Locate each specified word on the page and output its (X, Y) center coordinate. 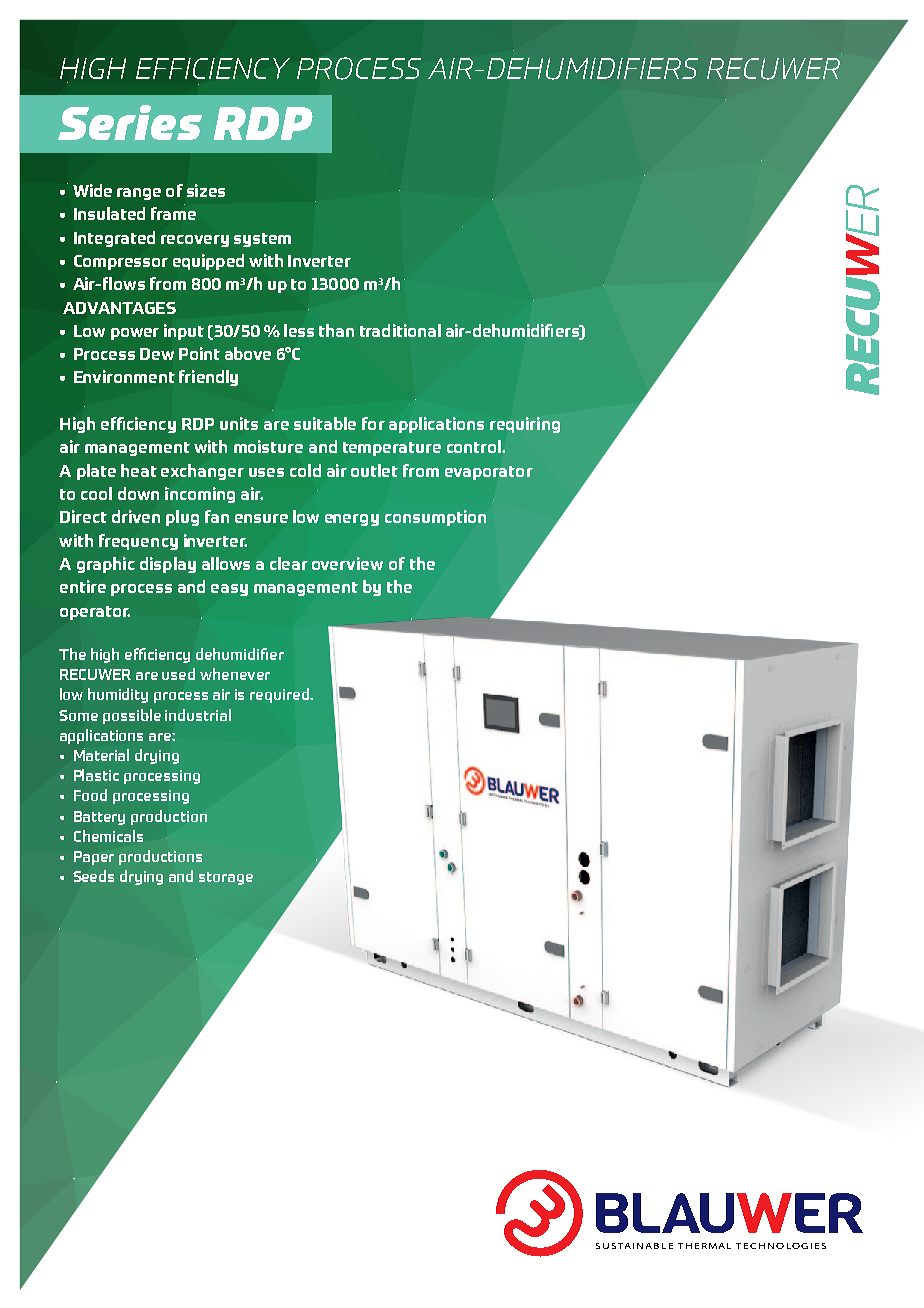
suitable (325, 423)
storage (226, 878)
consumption (435, 518)
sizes (206, 190)
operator (95, 613)
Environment (124, 376)
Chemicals (108, 836)
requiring (525, 425)
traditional (400, 330)
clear (289, 563)
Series (130, 122)
